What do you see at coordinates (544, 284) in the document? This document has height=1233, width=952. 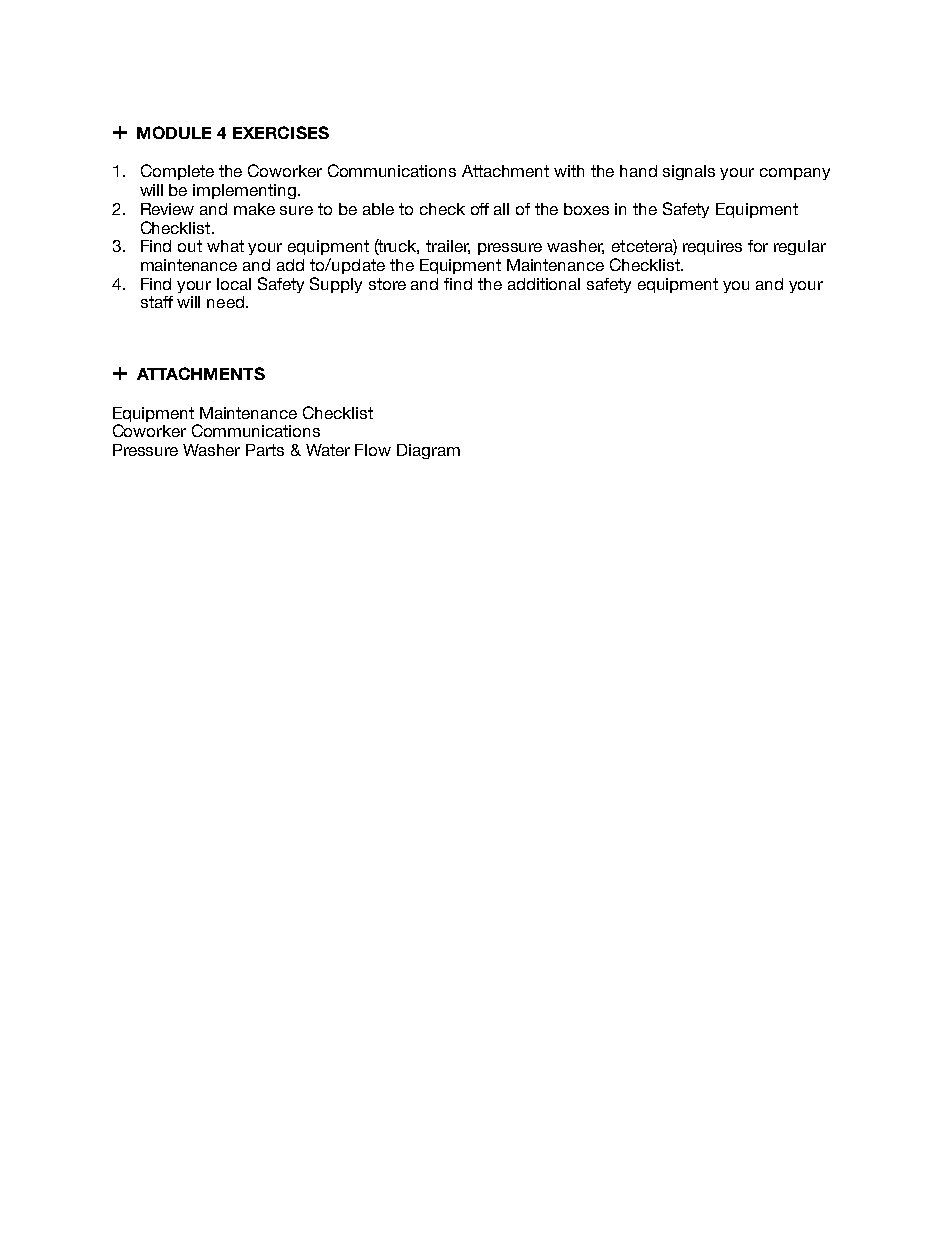 I see `additional` at bounding box center [544, 284].
